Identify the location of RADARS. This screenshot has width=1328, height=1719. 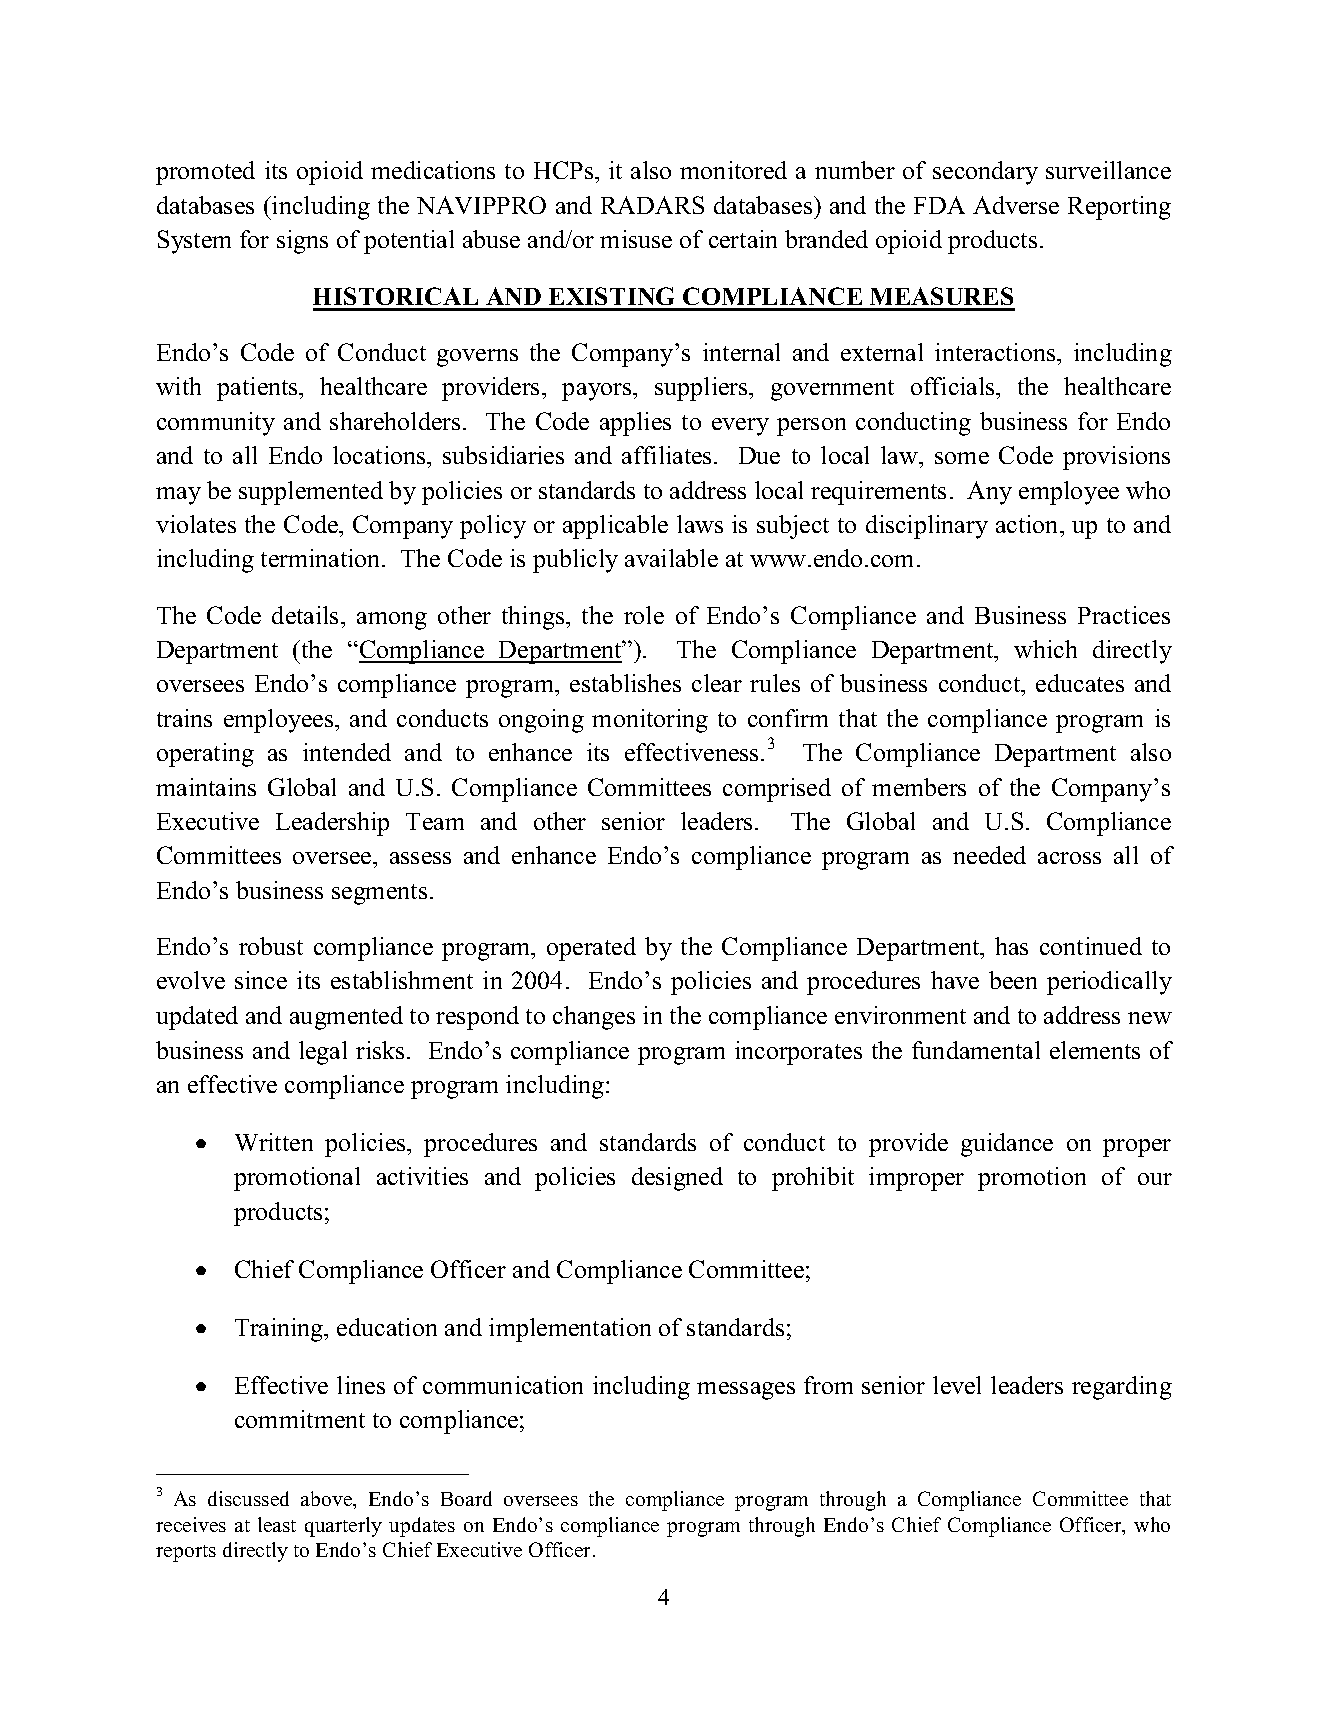
(652, 205).
